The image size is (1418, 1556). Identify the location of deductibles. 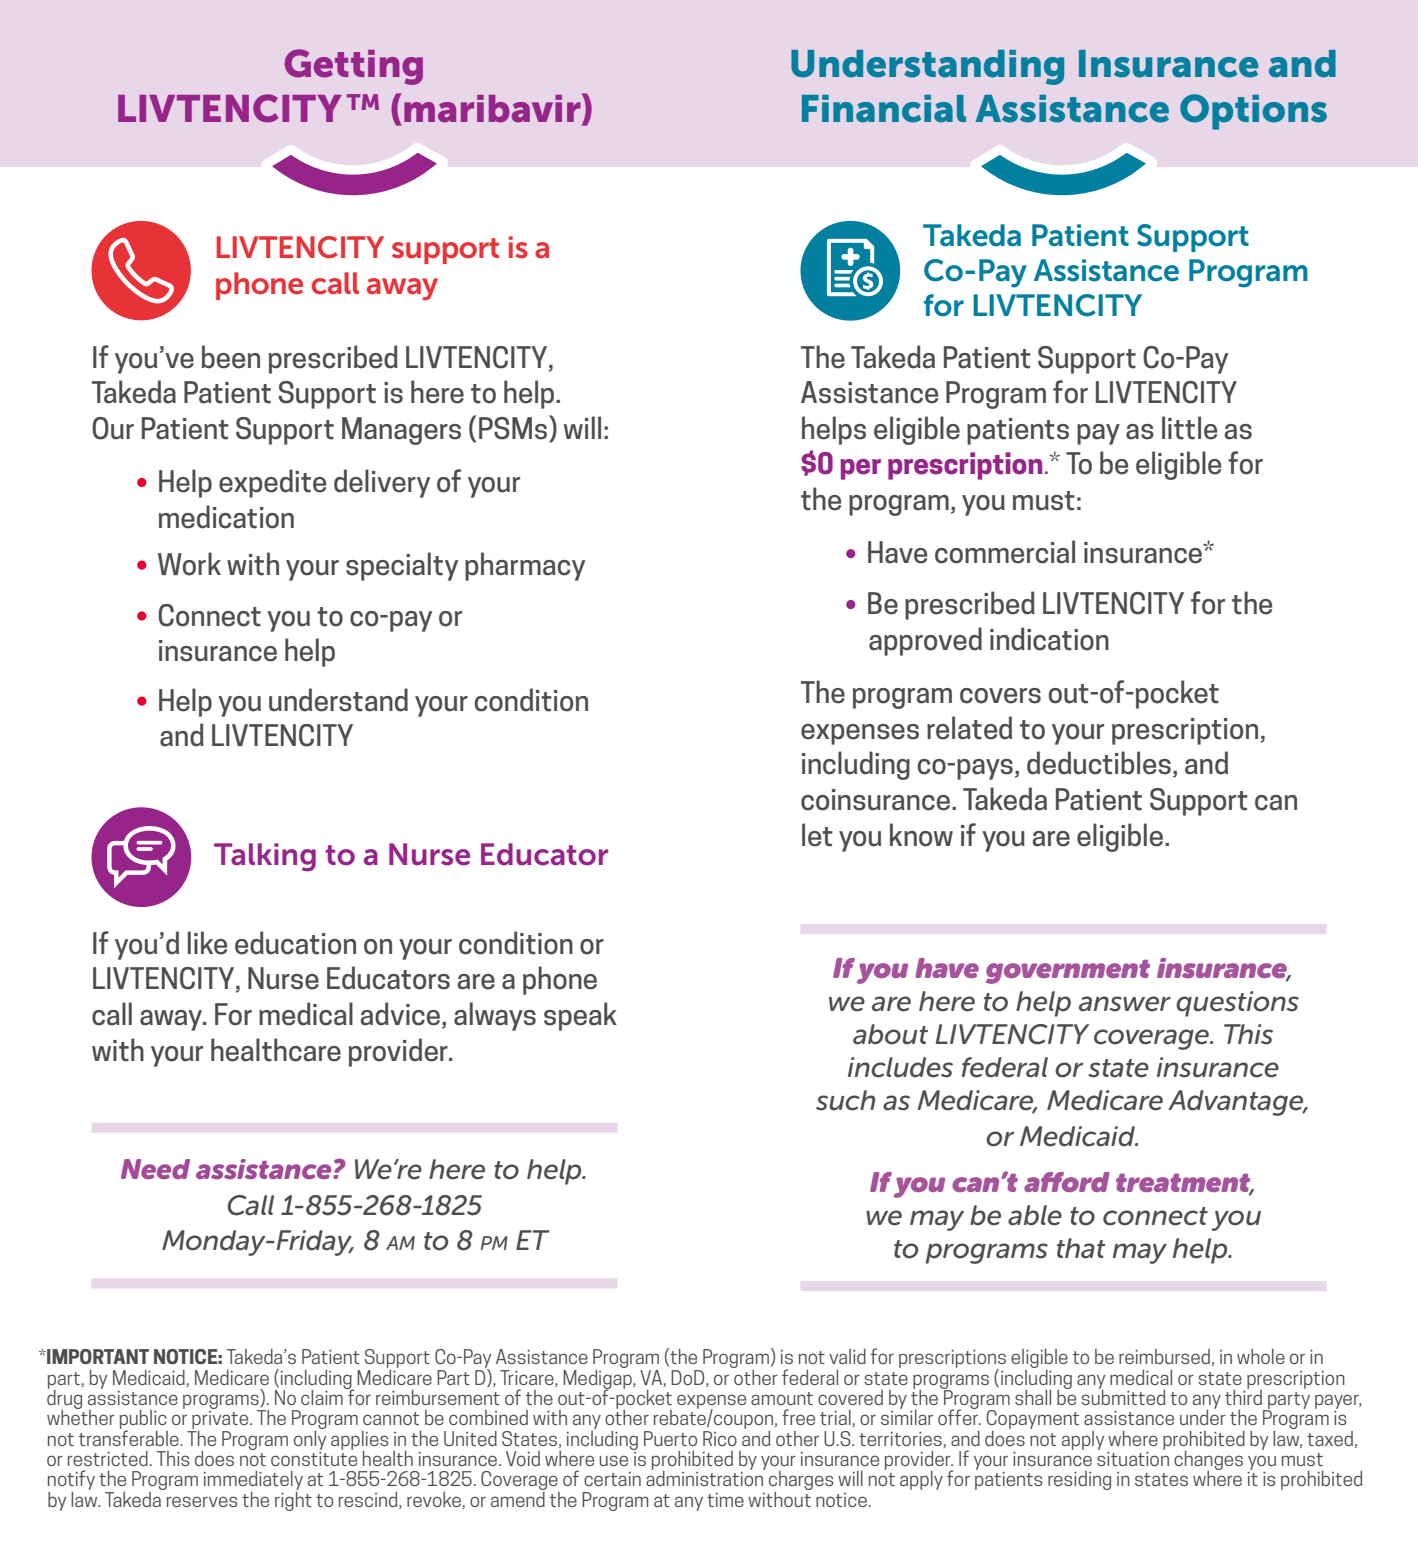
(1099, 763).
